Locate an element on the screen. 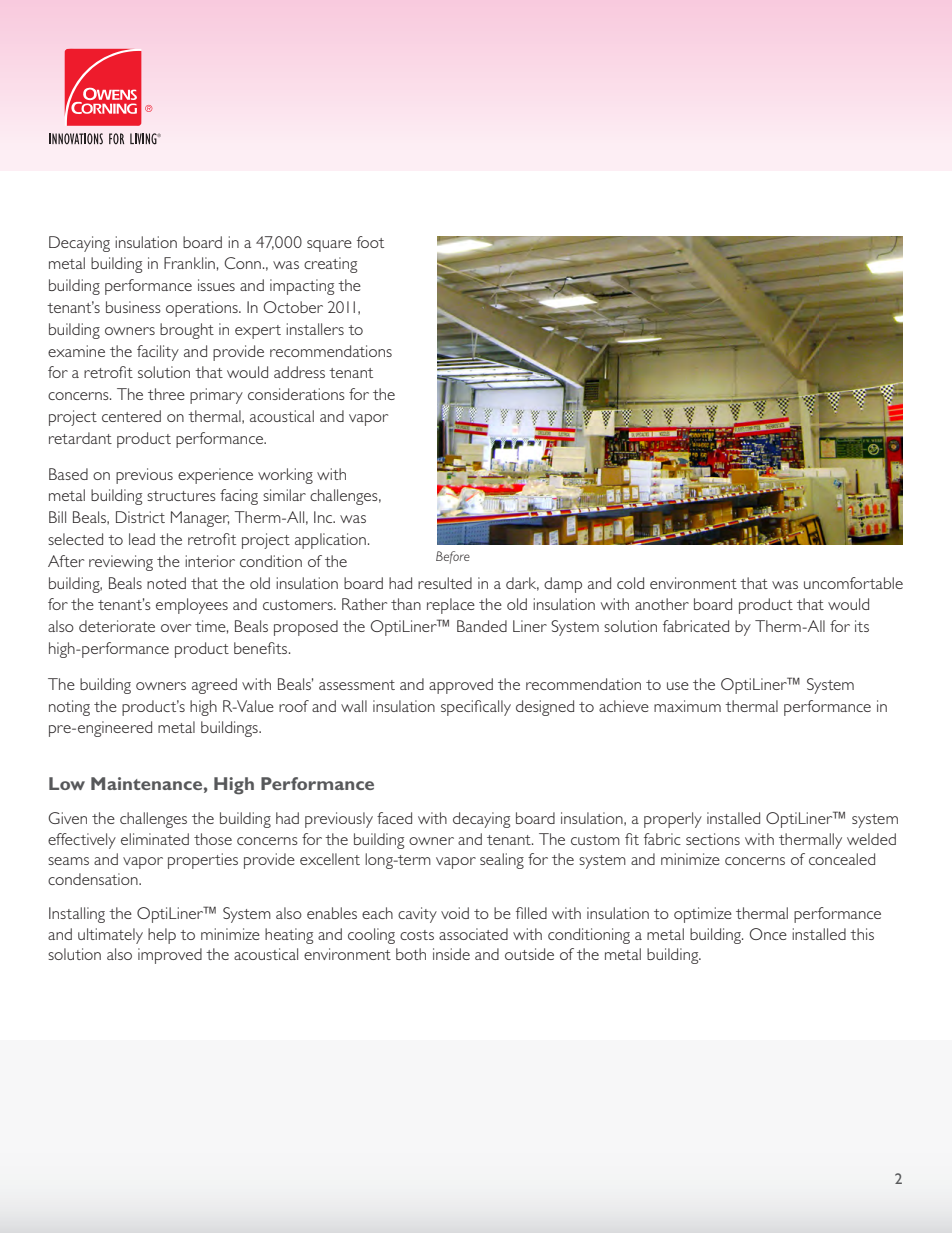 The width and height of the screenshot is (952, 1233). foot is located at coordinates (370, 242).
